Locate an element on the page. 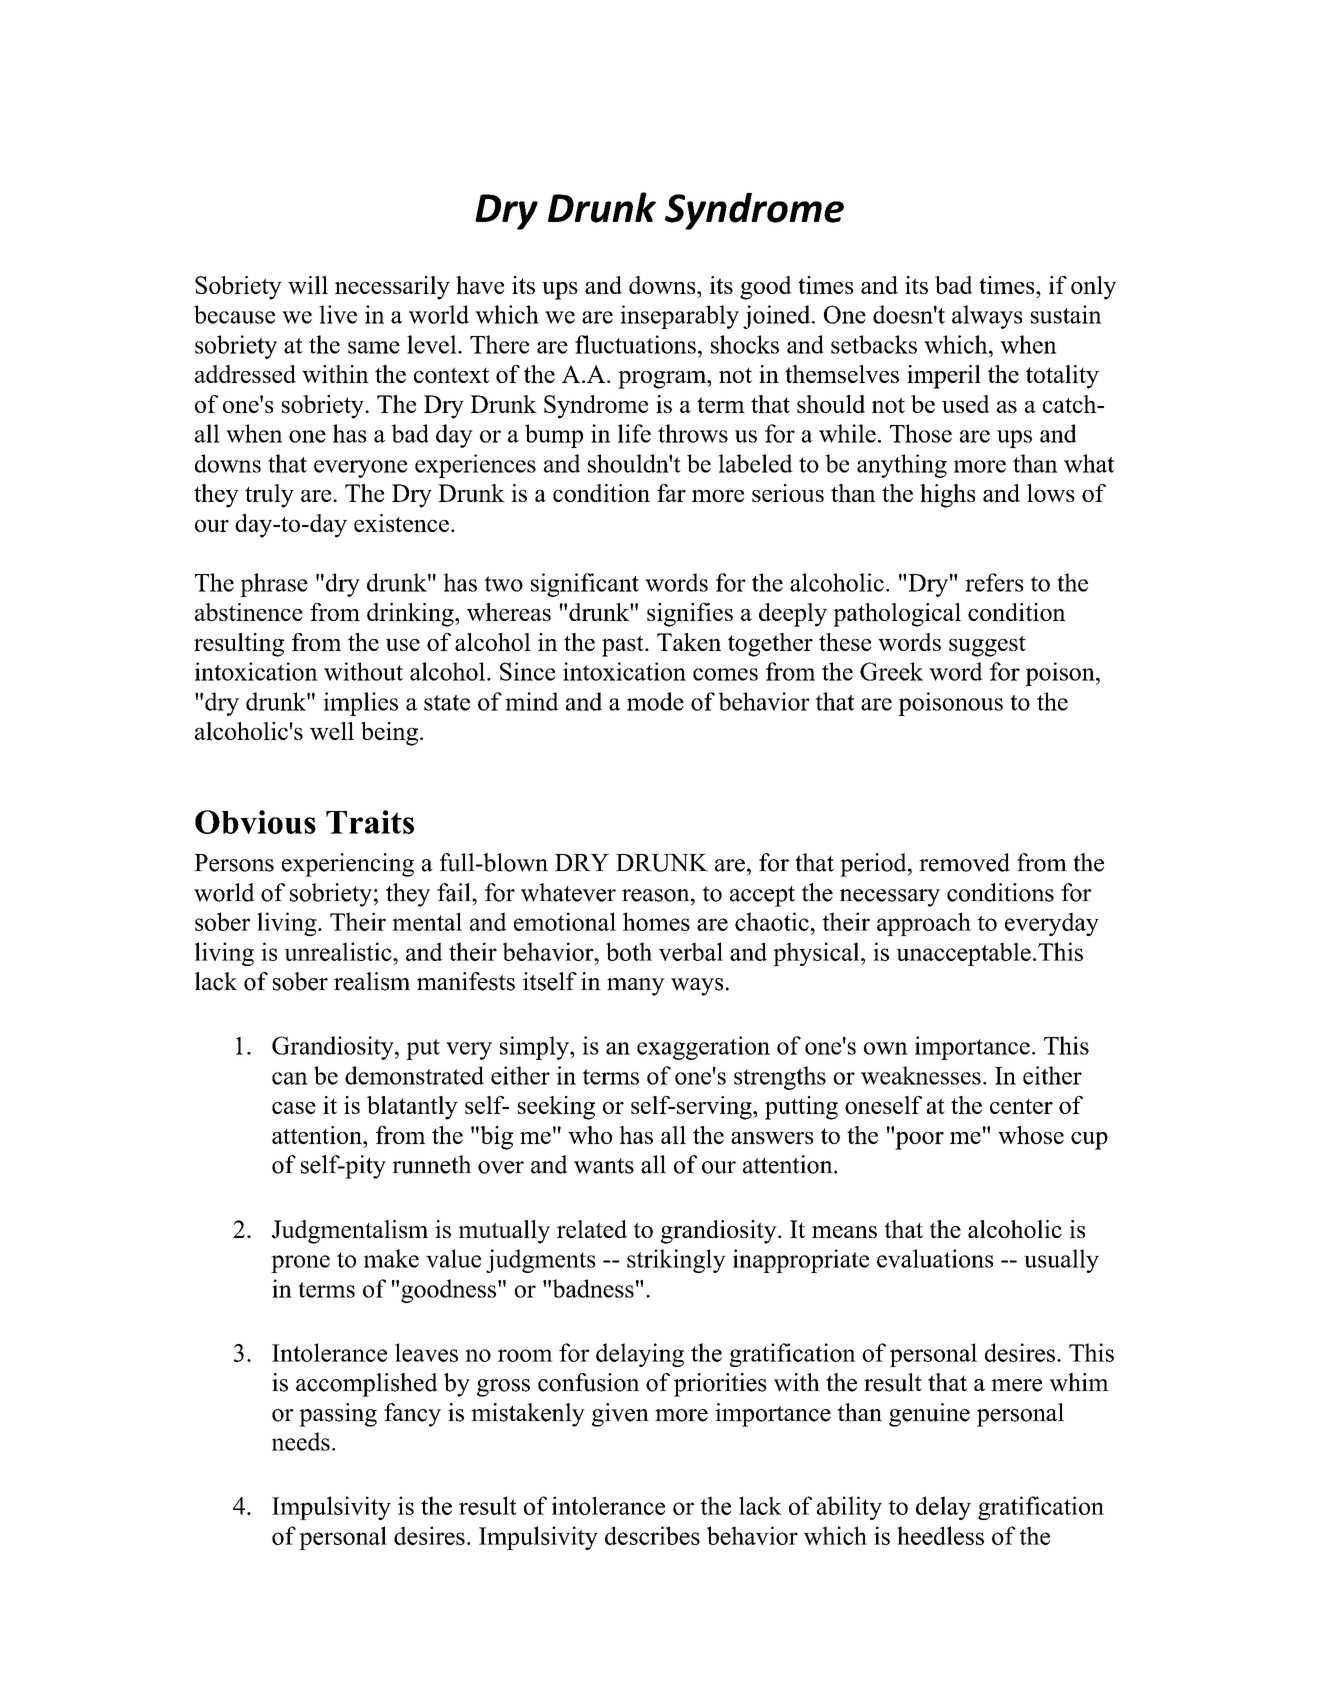 The height and width of the image is (1707, 1319). sustain is located at coordinates (1066, 314).
